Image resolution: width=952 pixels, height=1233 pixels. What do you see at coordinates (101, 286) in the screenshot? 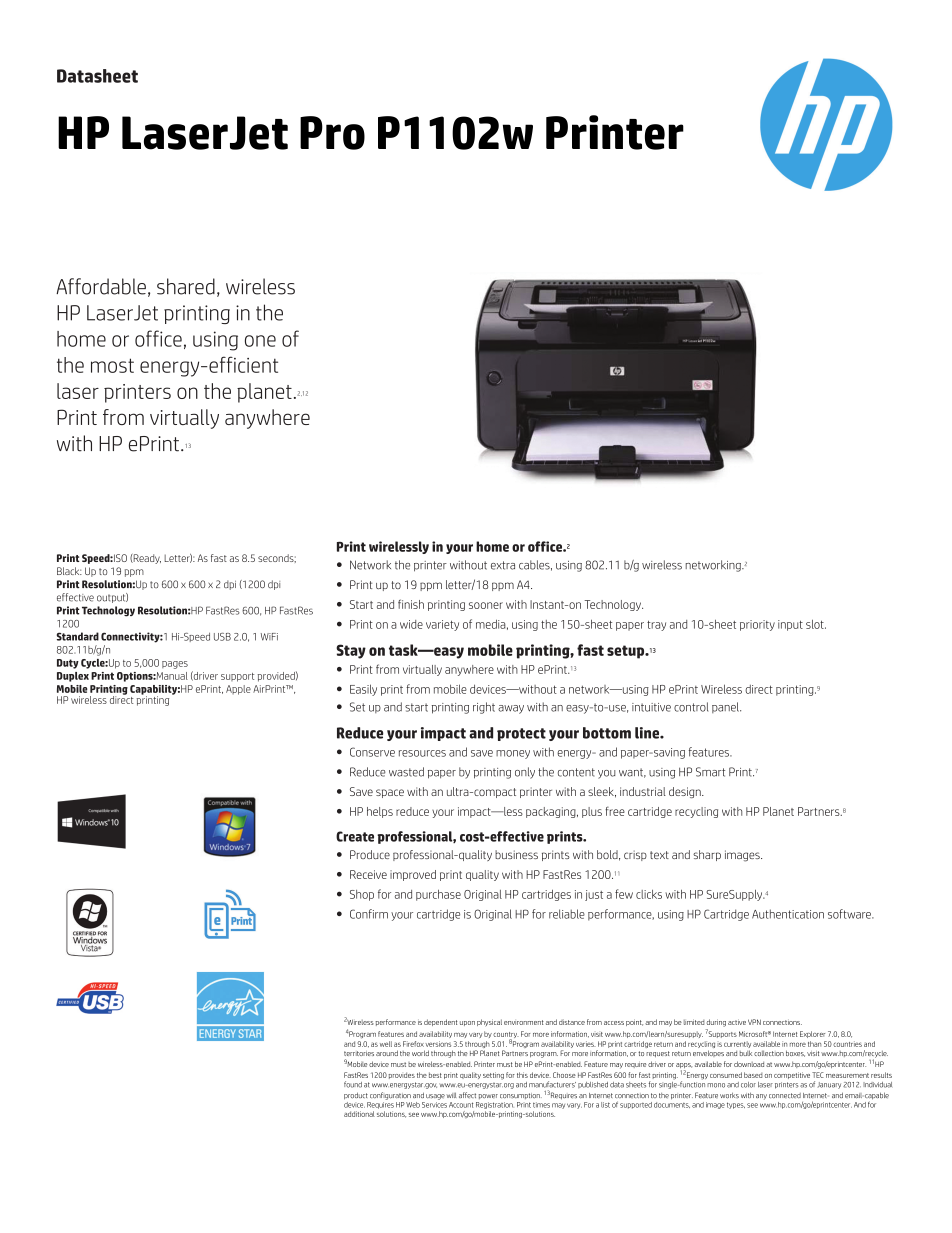
I see `Affordable` at bounding box center [101, 286].
